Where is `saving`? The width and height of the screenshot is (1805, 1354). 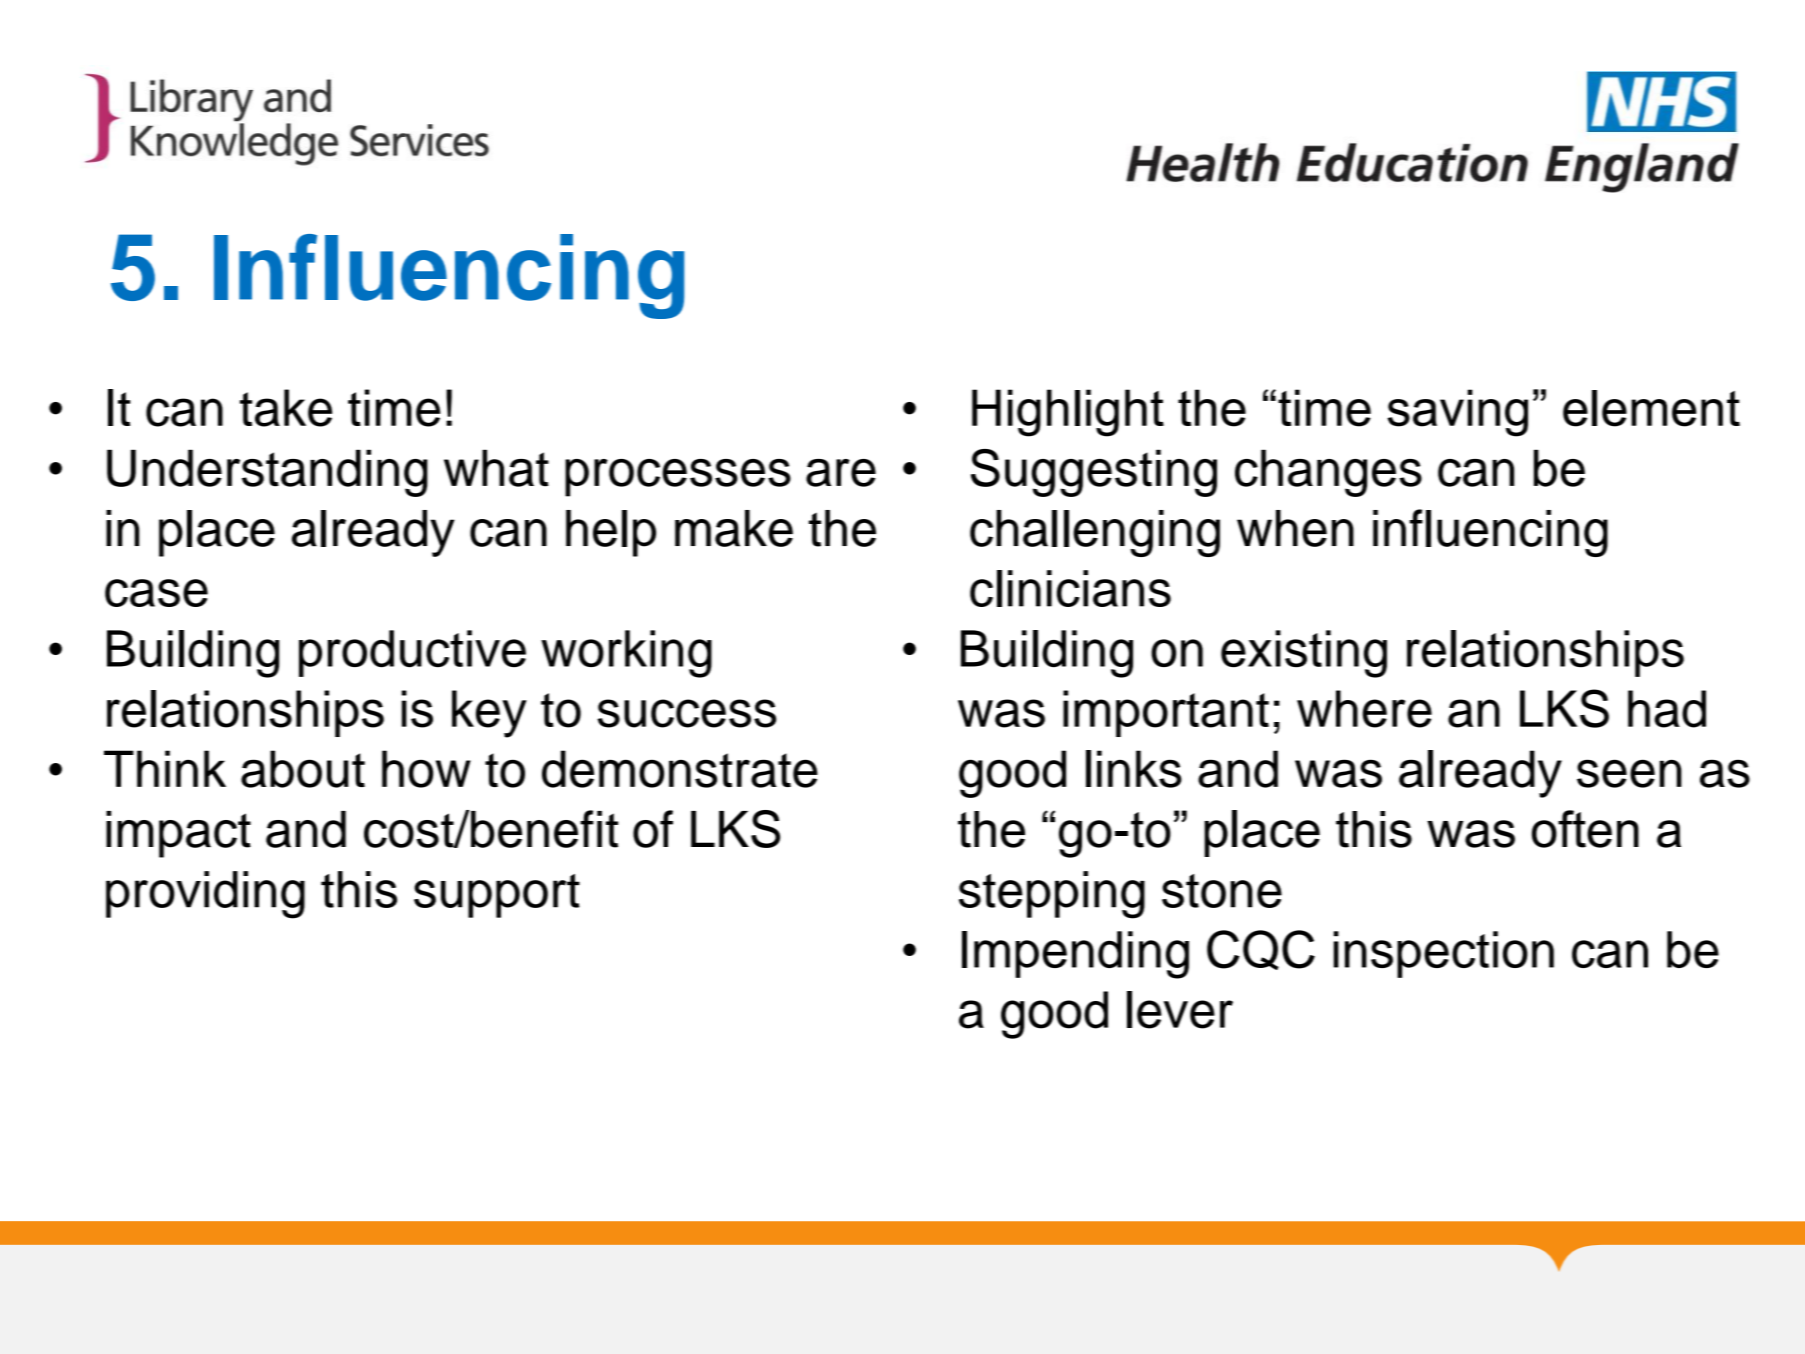 saving is located at coordinates (1458, 413).
